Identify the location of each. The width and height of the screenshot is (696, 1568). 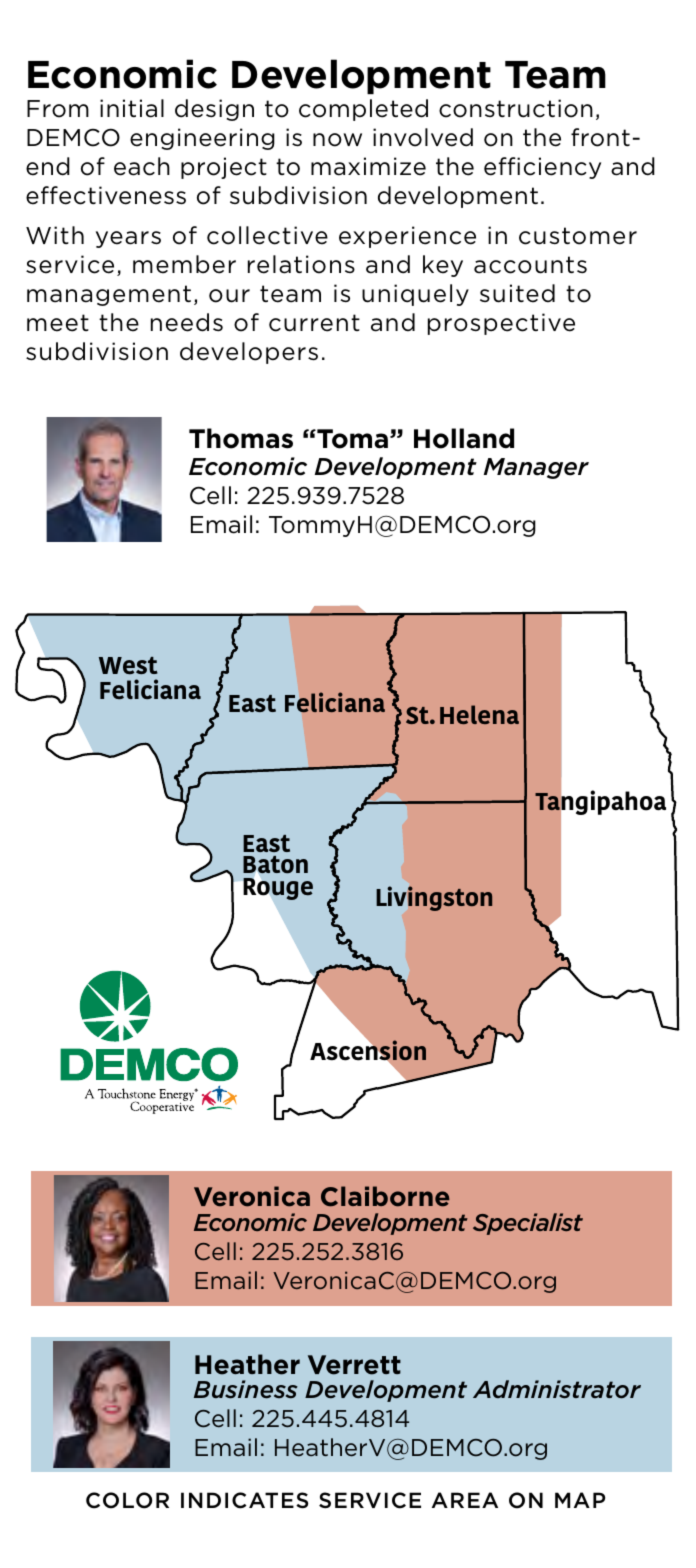
(142, 166).
